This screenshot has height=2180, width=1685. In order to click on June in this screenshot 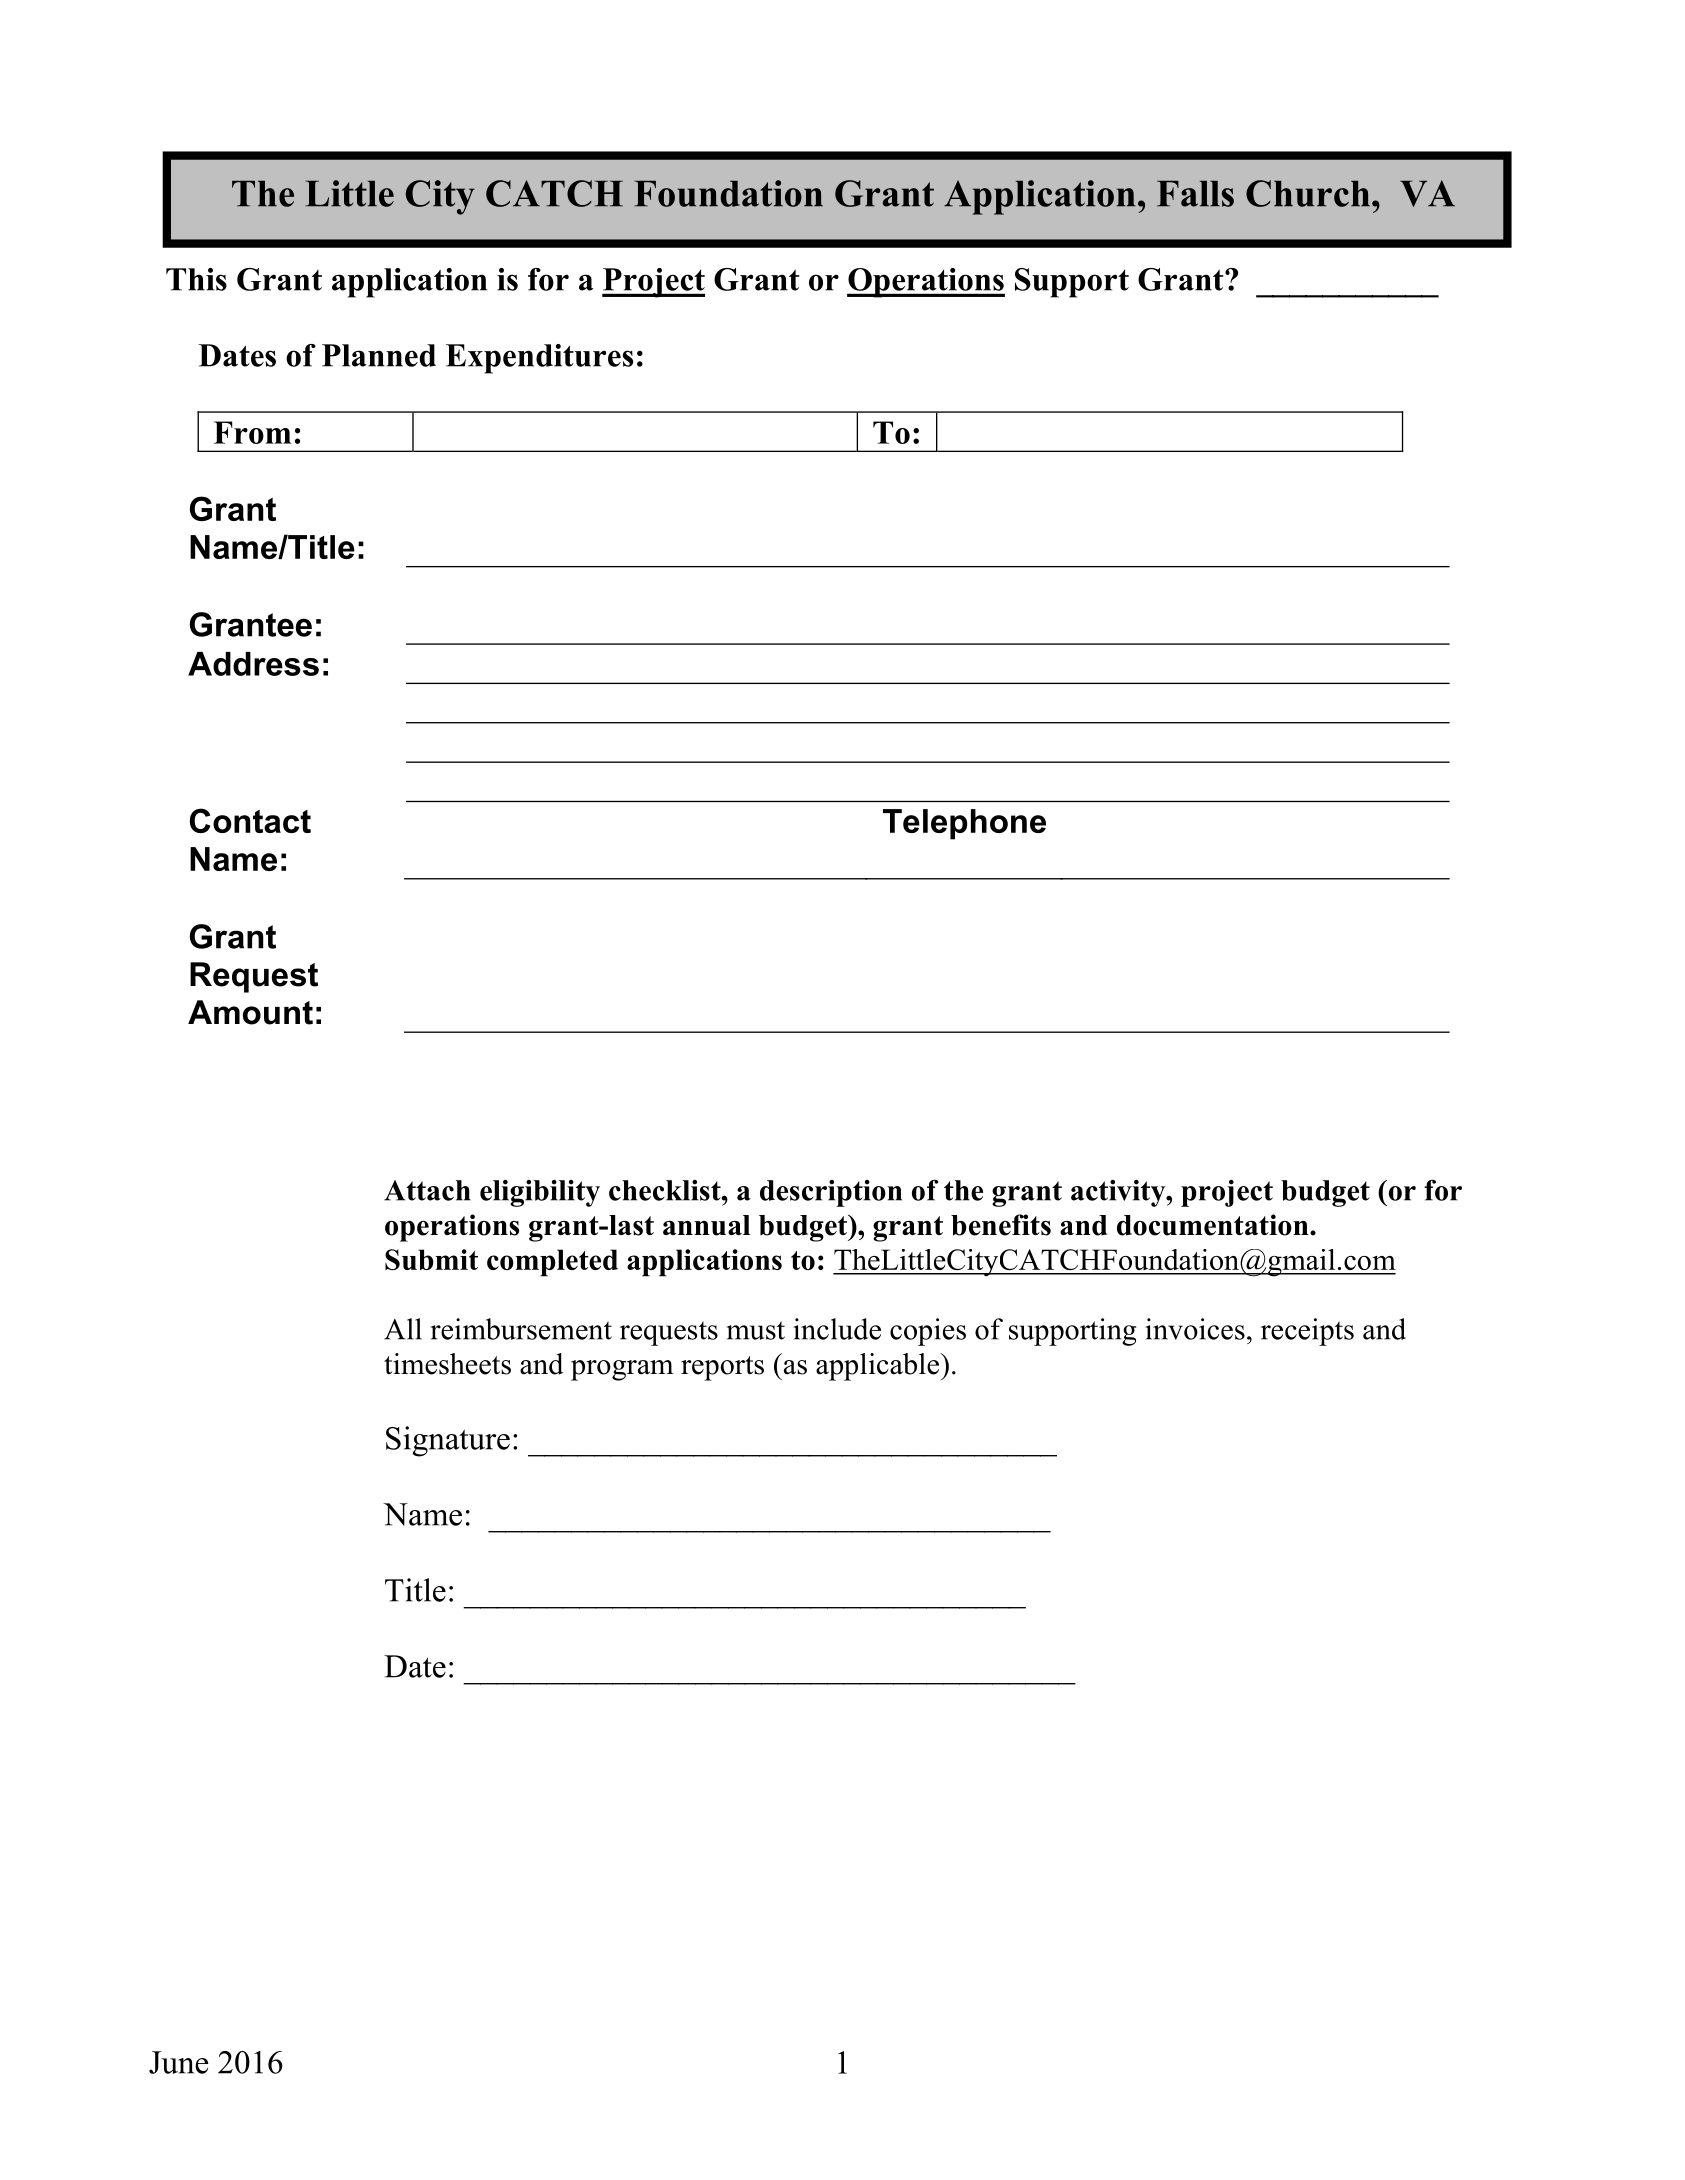, I will do `click(179, 2062)`.
